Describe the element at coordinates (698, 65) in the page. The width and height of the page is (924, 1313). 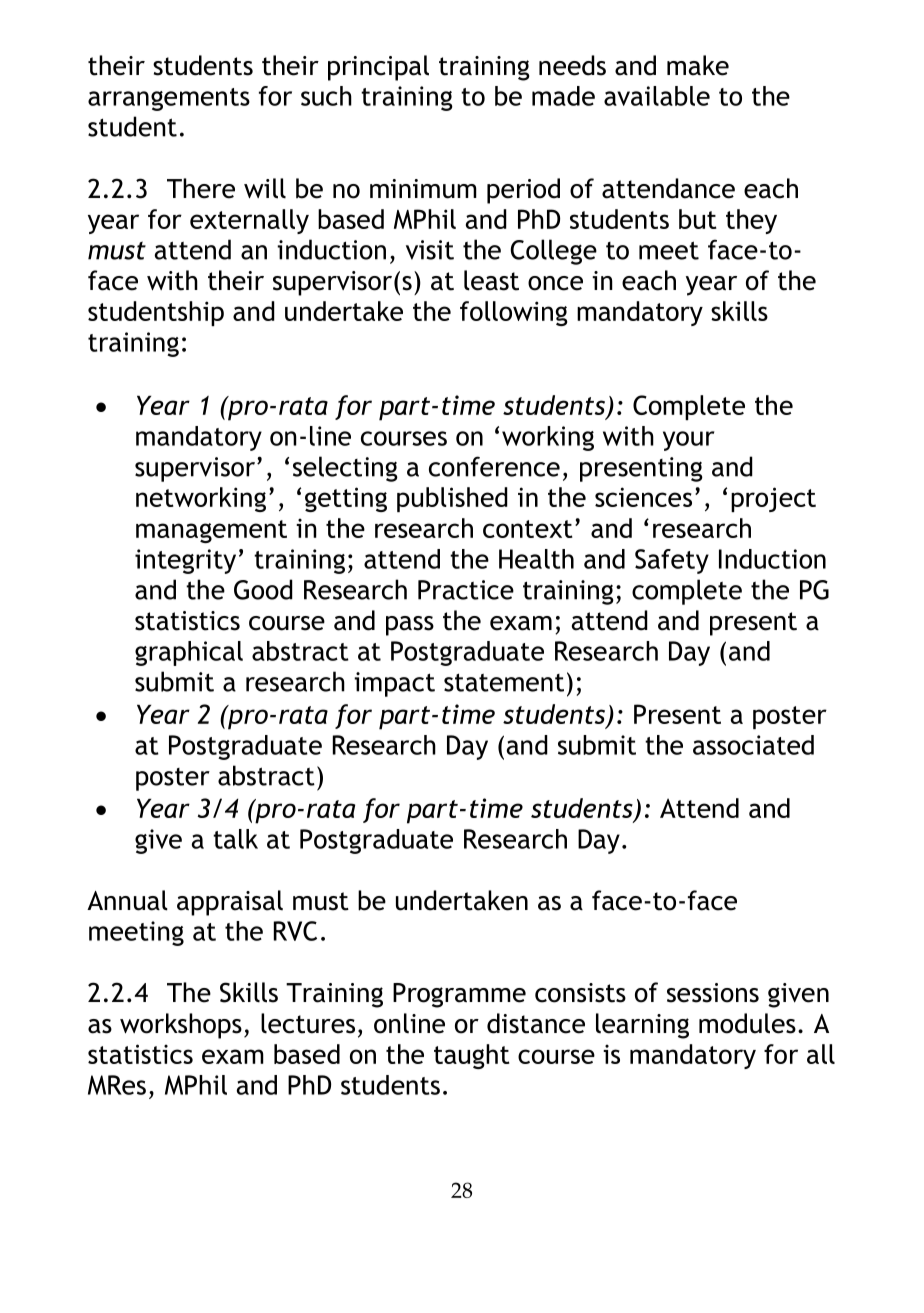
I see `make` at that location.
